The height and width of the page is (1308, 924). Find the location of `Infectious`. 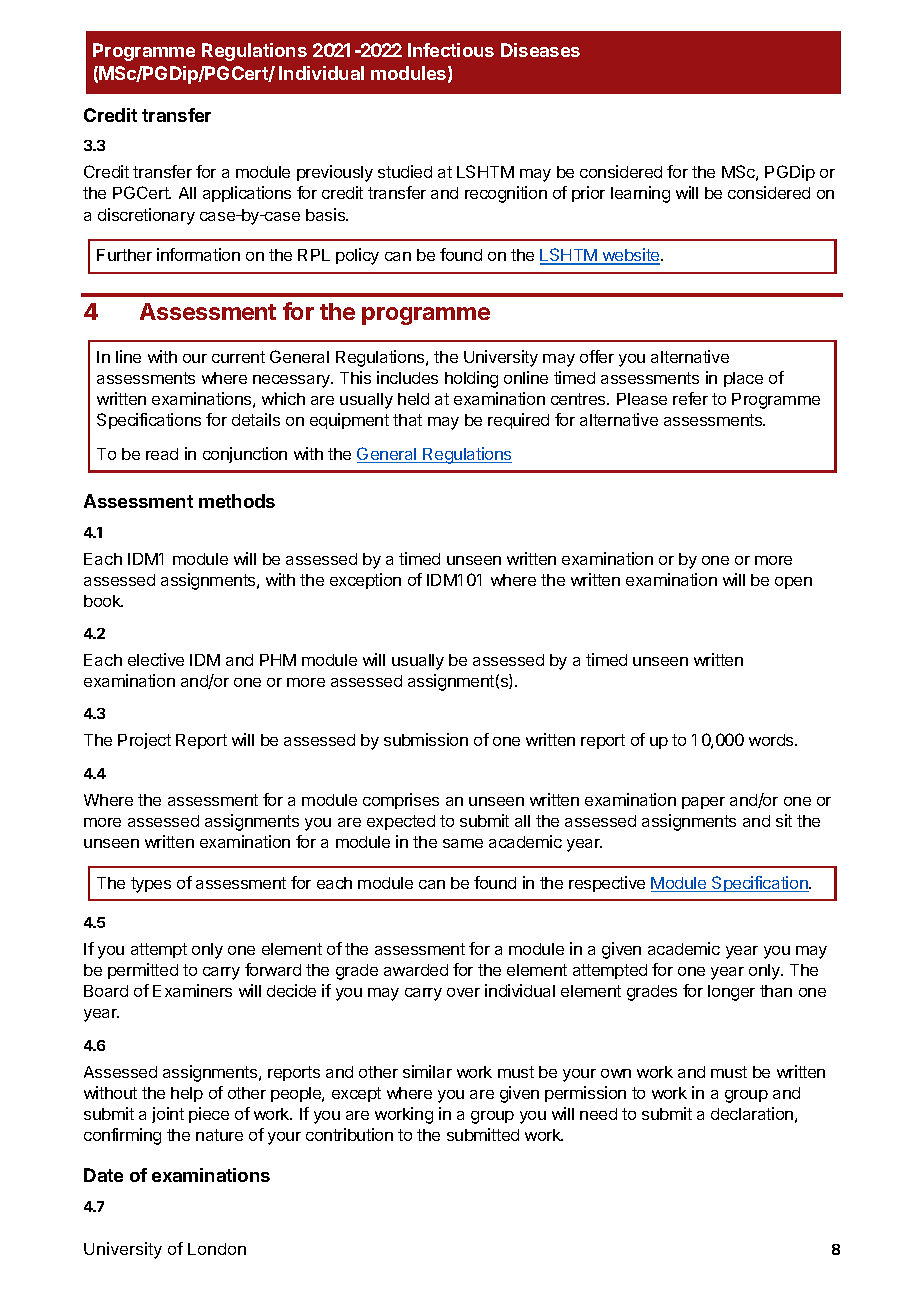

Infectious is located at coordinates (451, 50).
